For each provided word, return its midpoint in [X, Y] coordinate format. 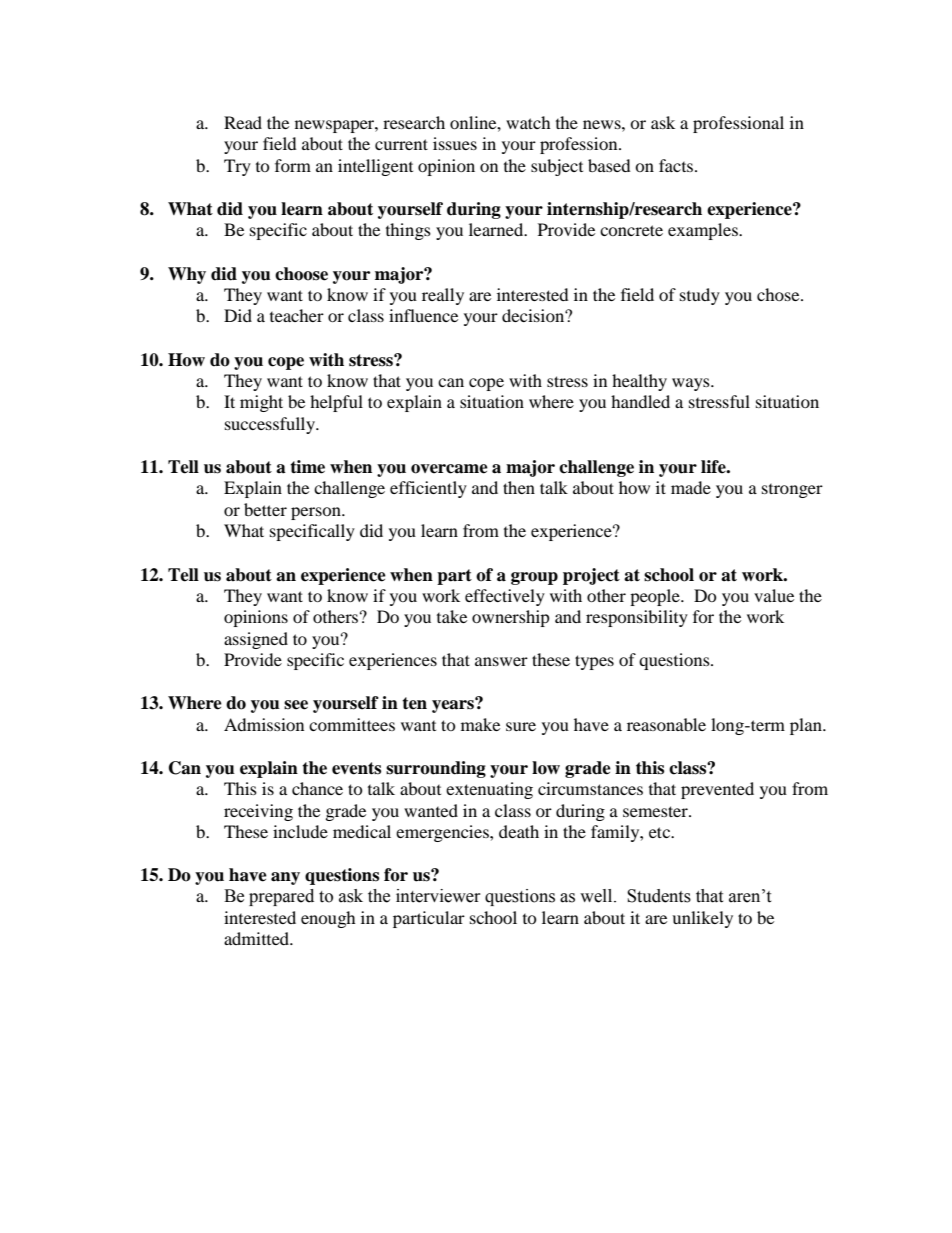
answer [501, 661]
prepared [281, 897]
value [774, 595]
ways [692, 384]
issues [455, 143]
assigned [256, 640]
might [261, 403]
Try [237, 167]
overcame [449, 469]
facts [677, 165]
